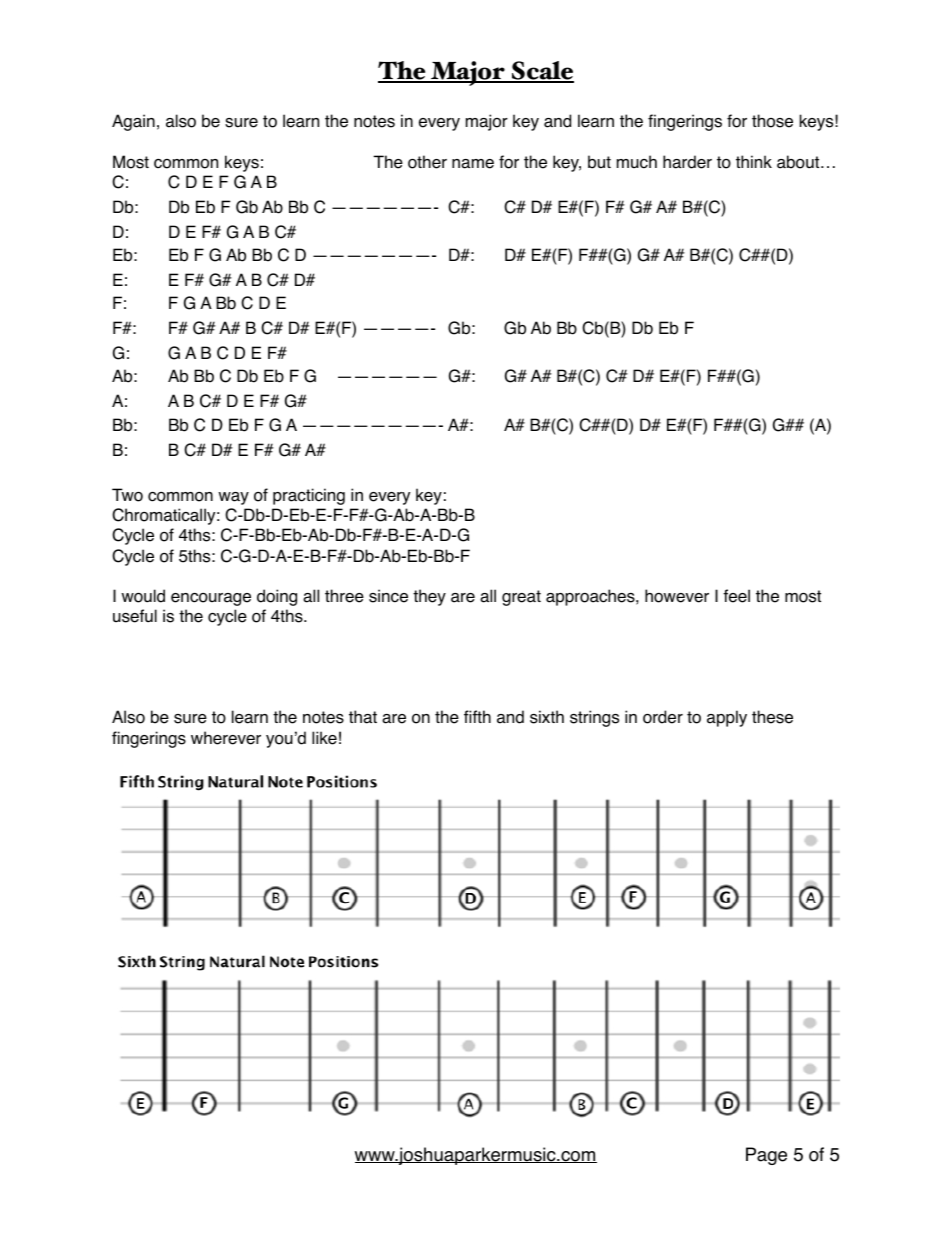  What do you see at coordinates (727, 718) in the document?
I see `apply` at bounding box center [727, 718].
